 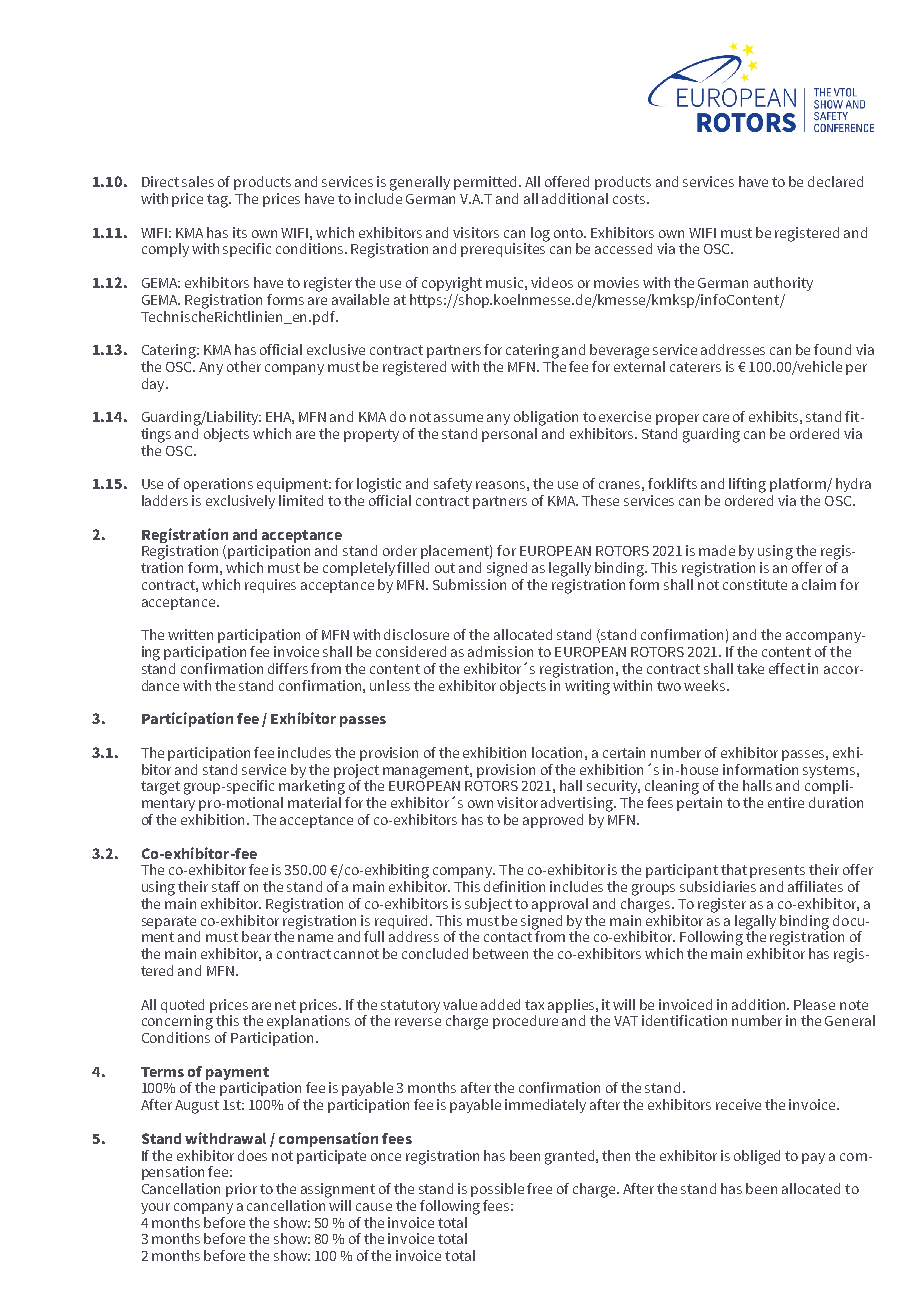 What do you see at coordinates (815, 886) in the image?
I see `affiliates` at bounding box center [815, 886].
